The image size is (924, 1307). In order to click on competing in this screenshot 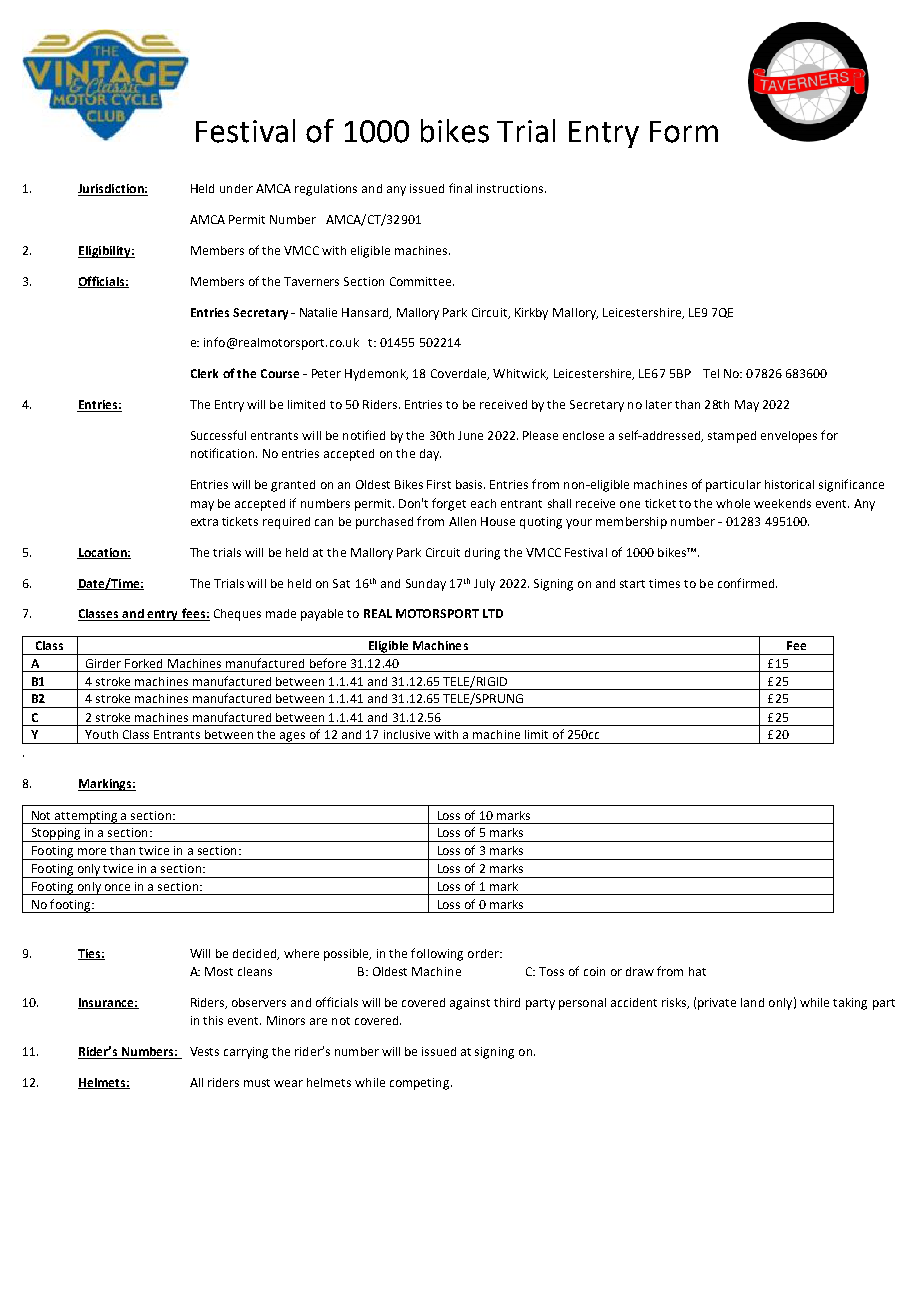, I will do `click(419, 1084)`.
